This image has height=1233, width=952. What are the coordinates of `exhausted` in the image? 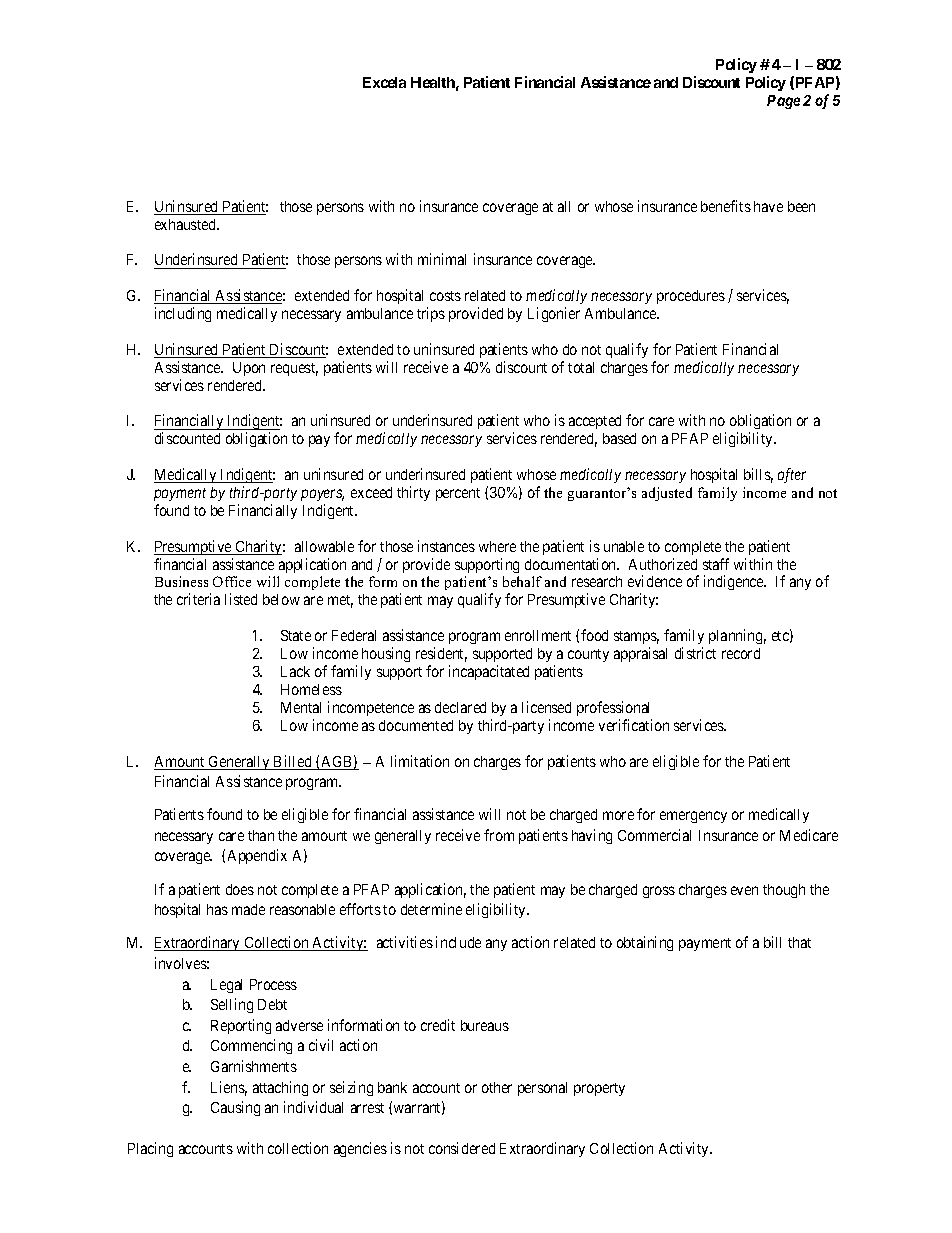 It's located at (186, 224).
